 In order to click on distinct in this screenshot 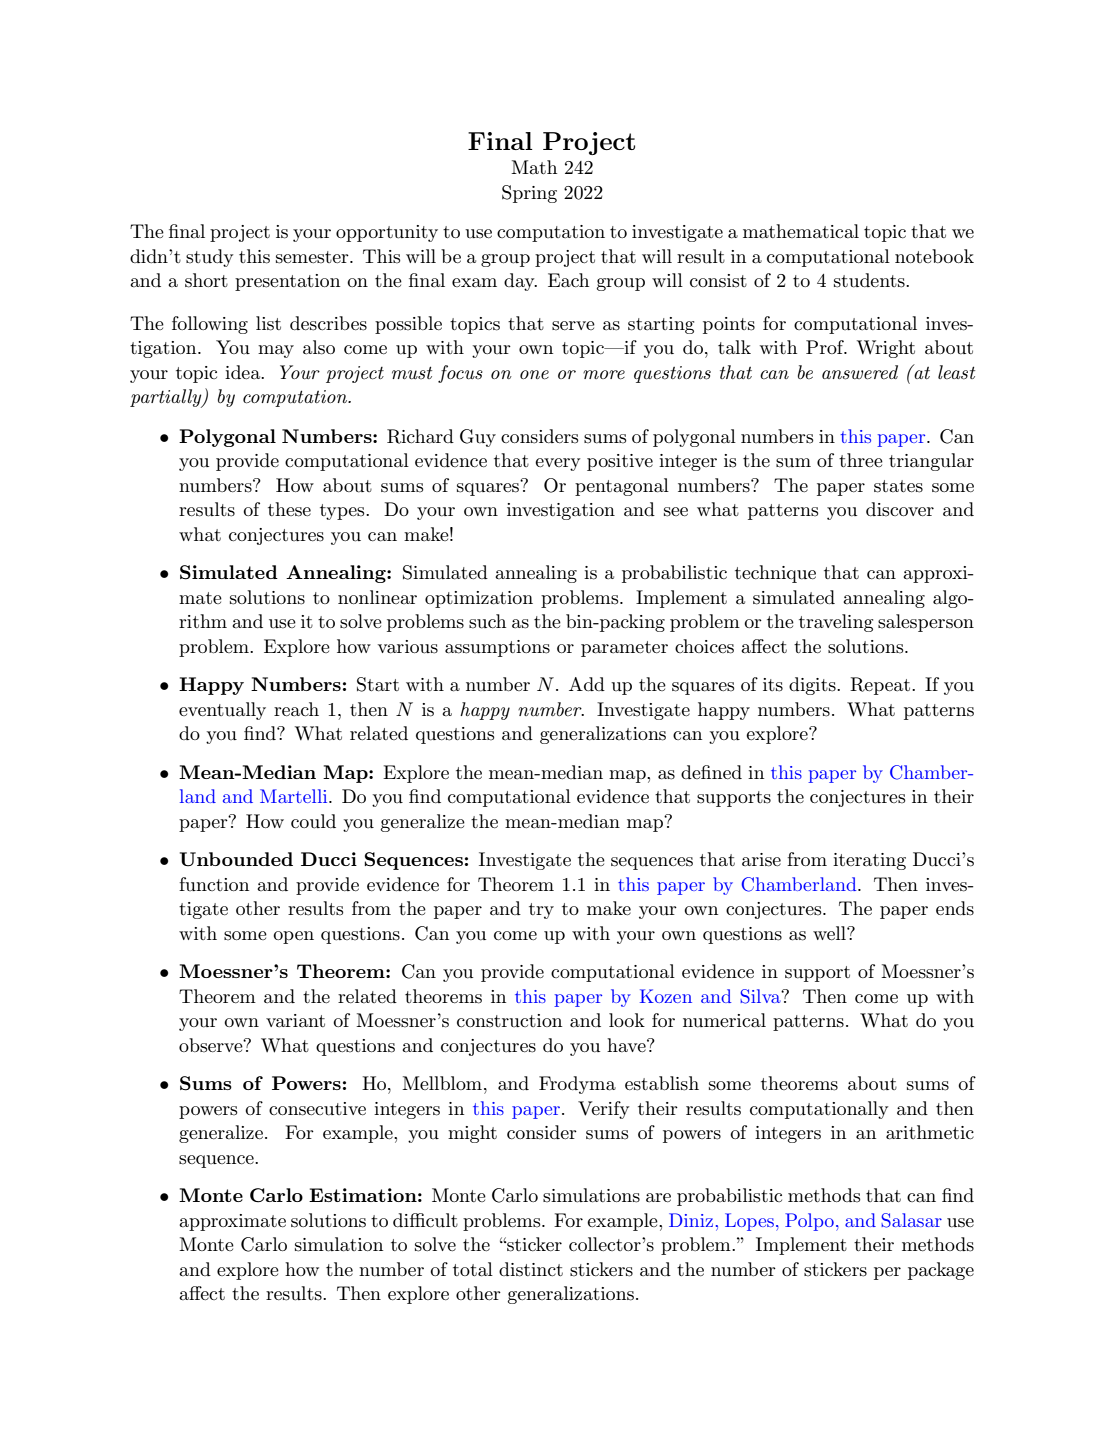, I will do `click(531, 1269)`.
